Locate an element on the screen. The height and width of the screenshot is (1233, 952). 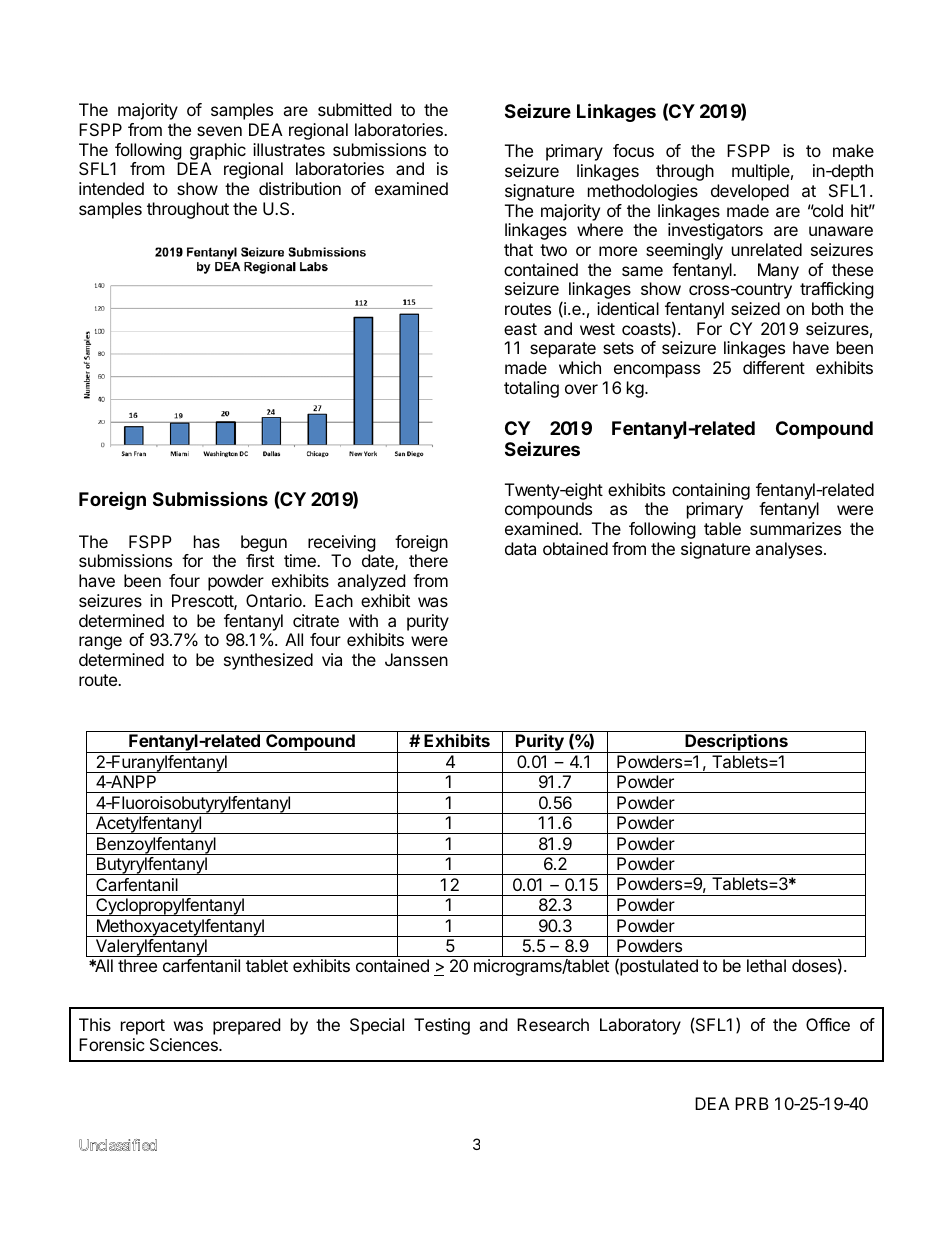
Janssen is located at coordinates (416, 659).
